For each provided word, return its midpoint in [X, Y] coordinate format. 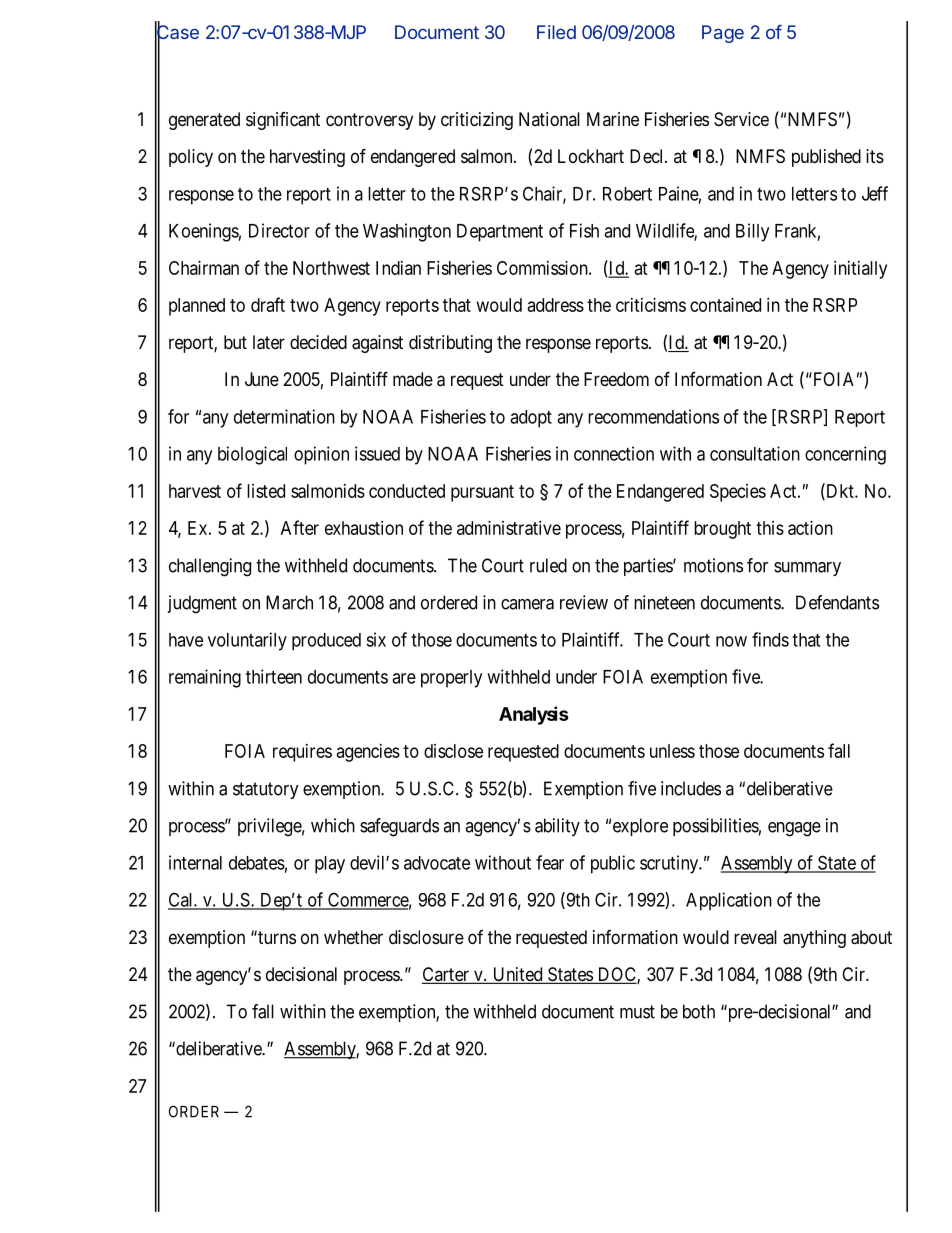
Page [723, 34]
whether [353, 937]
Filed [556, 32]
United [517, 975]
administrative [509, 528]
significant [283, 121]
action [810, 528]
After [300, 527]
